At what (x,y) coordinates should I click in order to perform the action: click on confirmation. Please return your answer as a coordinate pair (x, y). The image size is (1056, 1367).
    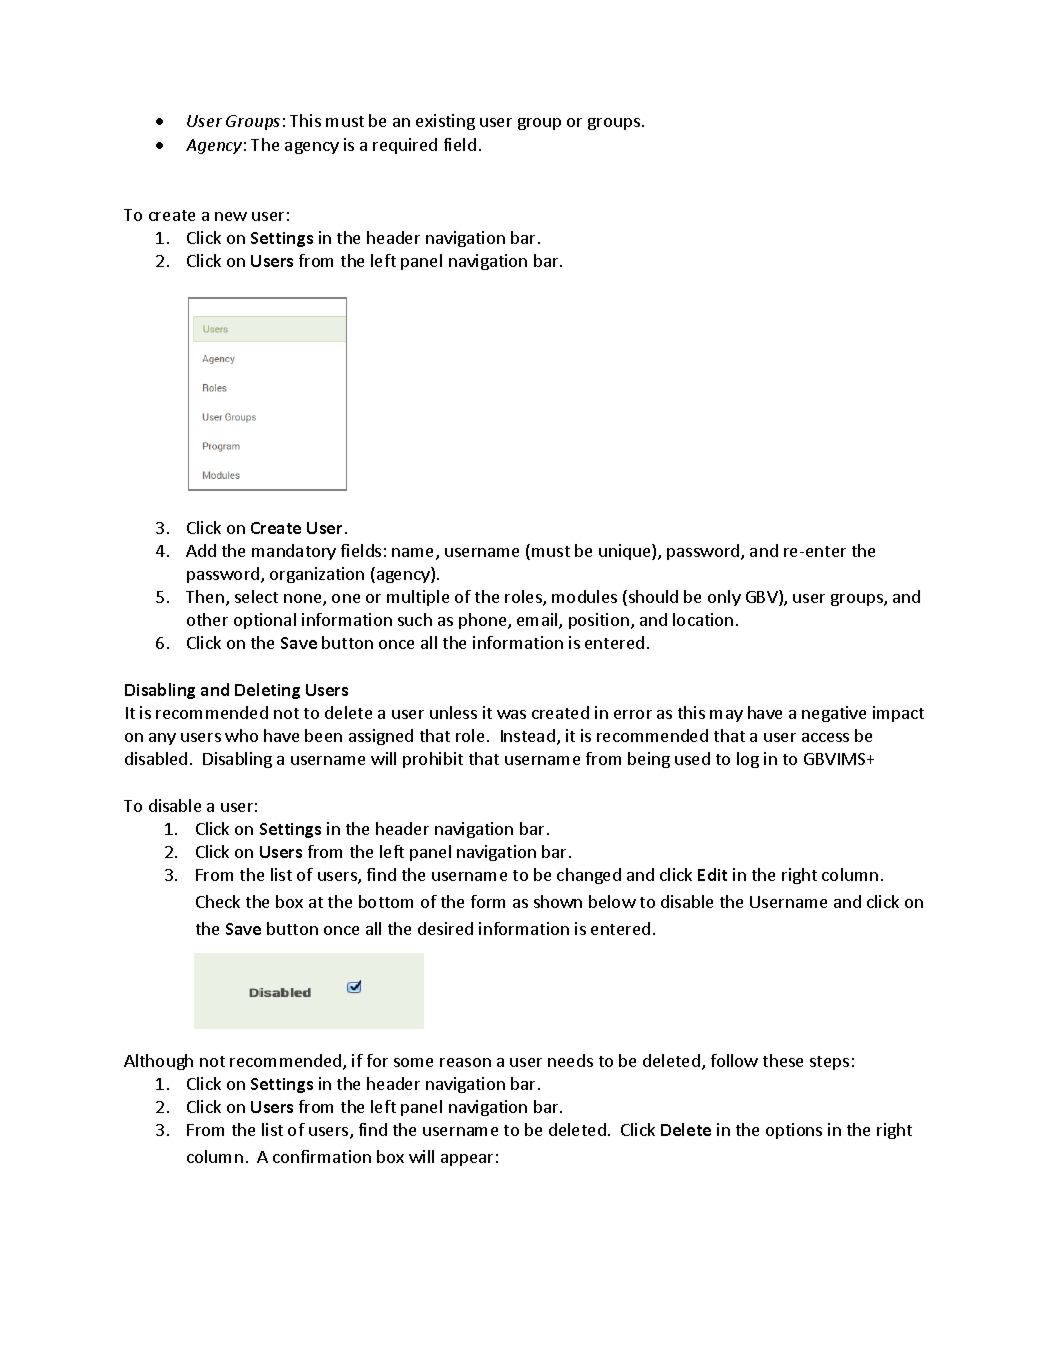
    Looking at the image, I should click on (322, 1156).
